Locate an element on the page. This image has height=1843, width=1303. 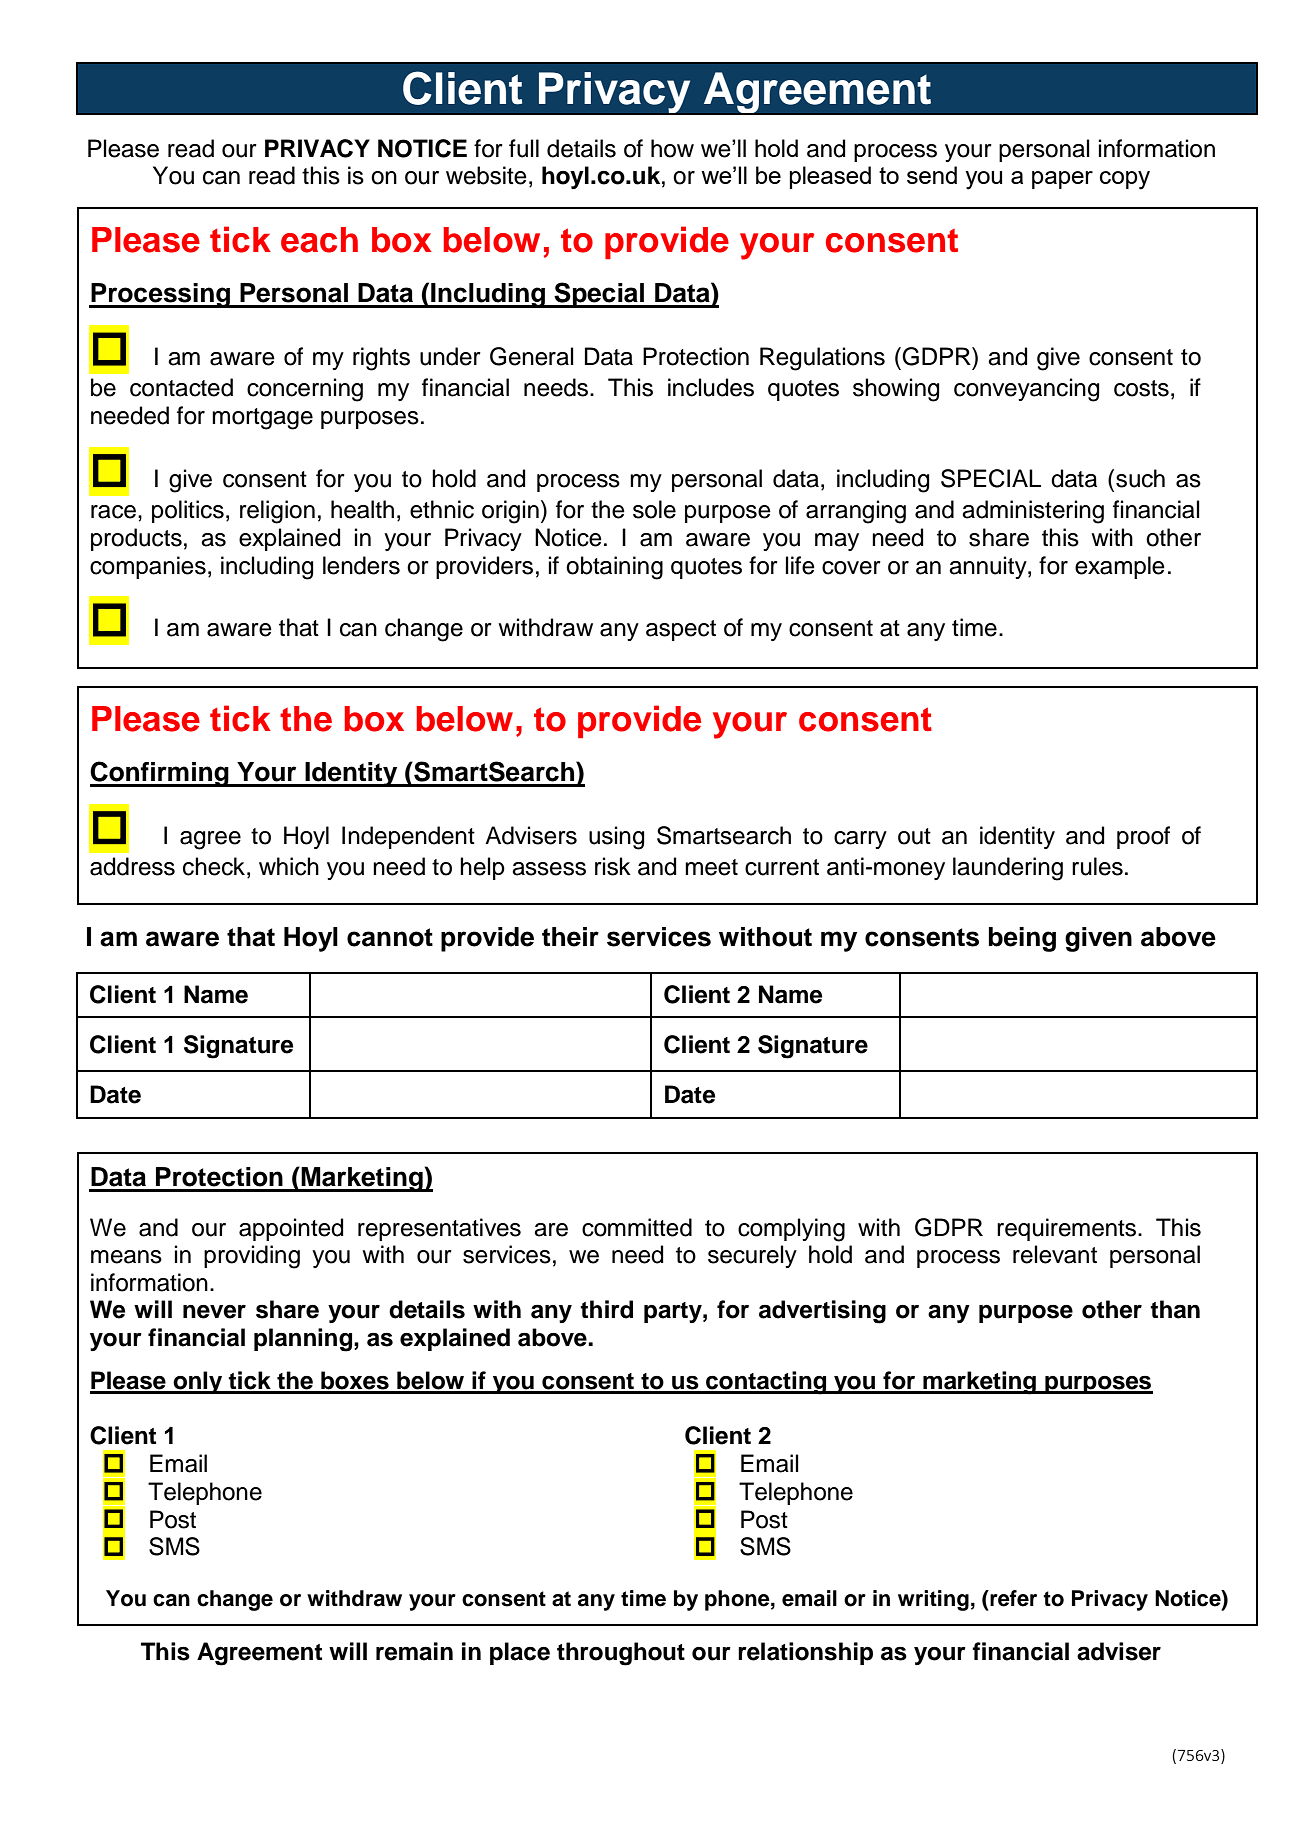
their is located at coordinates (570, 937).
